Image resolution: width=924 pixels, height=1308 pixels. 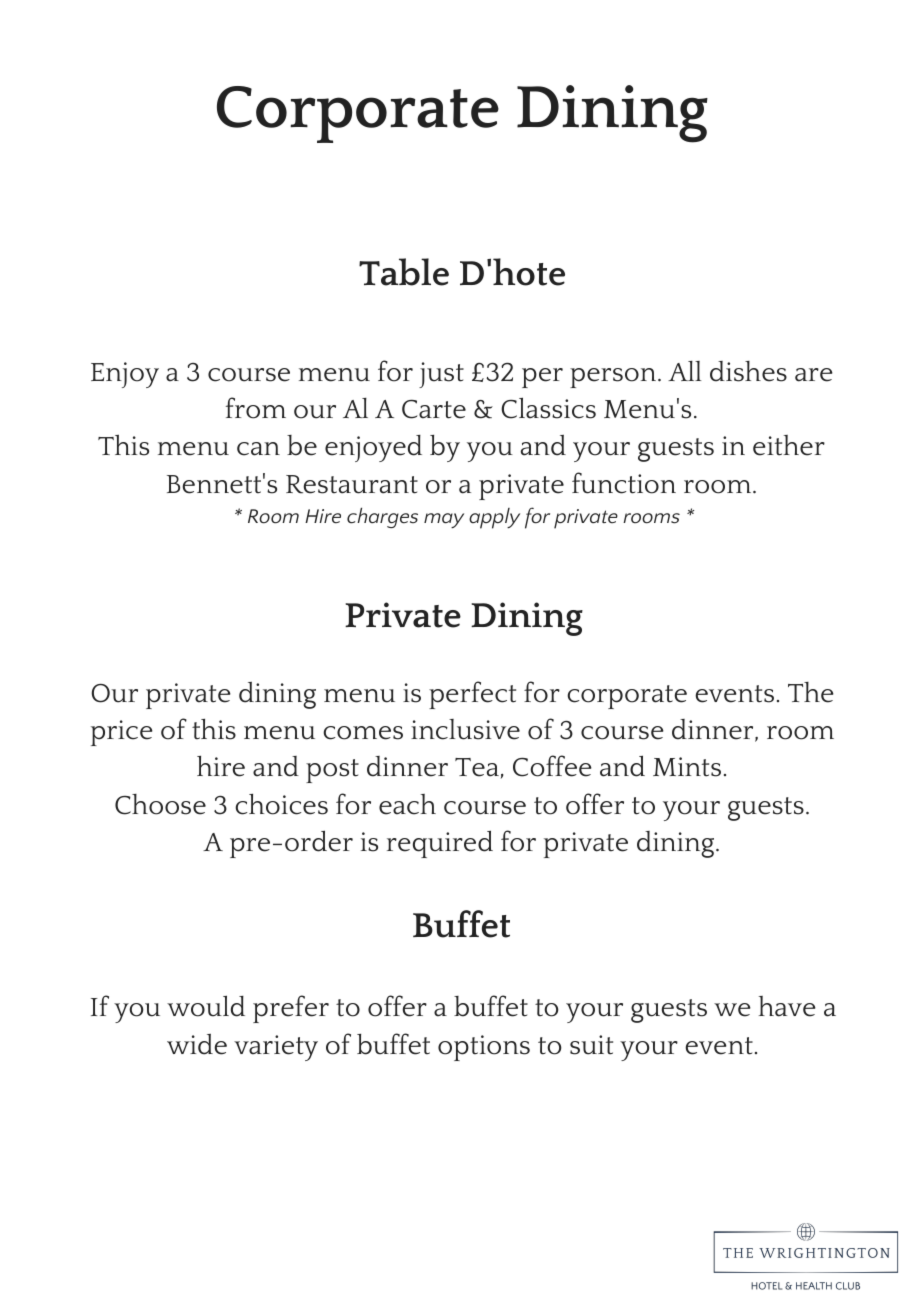 I want to click on options, so click(x=484, y=1048).
